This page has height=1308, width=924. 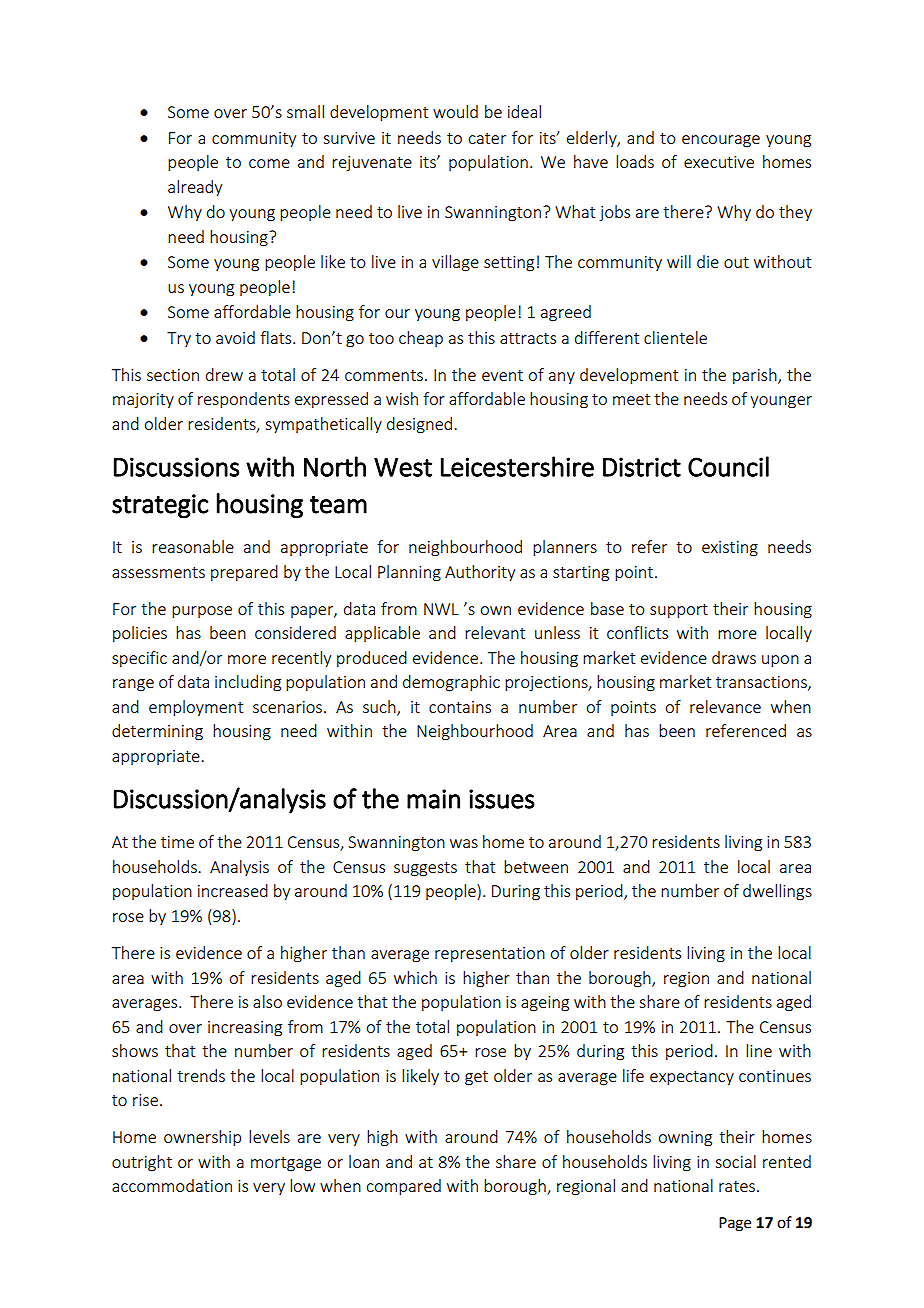 What do you see at coordinates (734, 657) in the page?
I see `draws` at bounding box center [734, 657].
